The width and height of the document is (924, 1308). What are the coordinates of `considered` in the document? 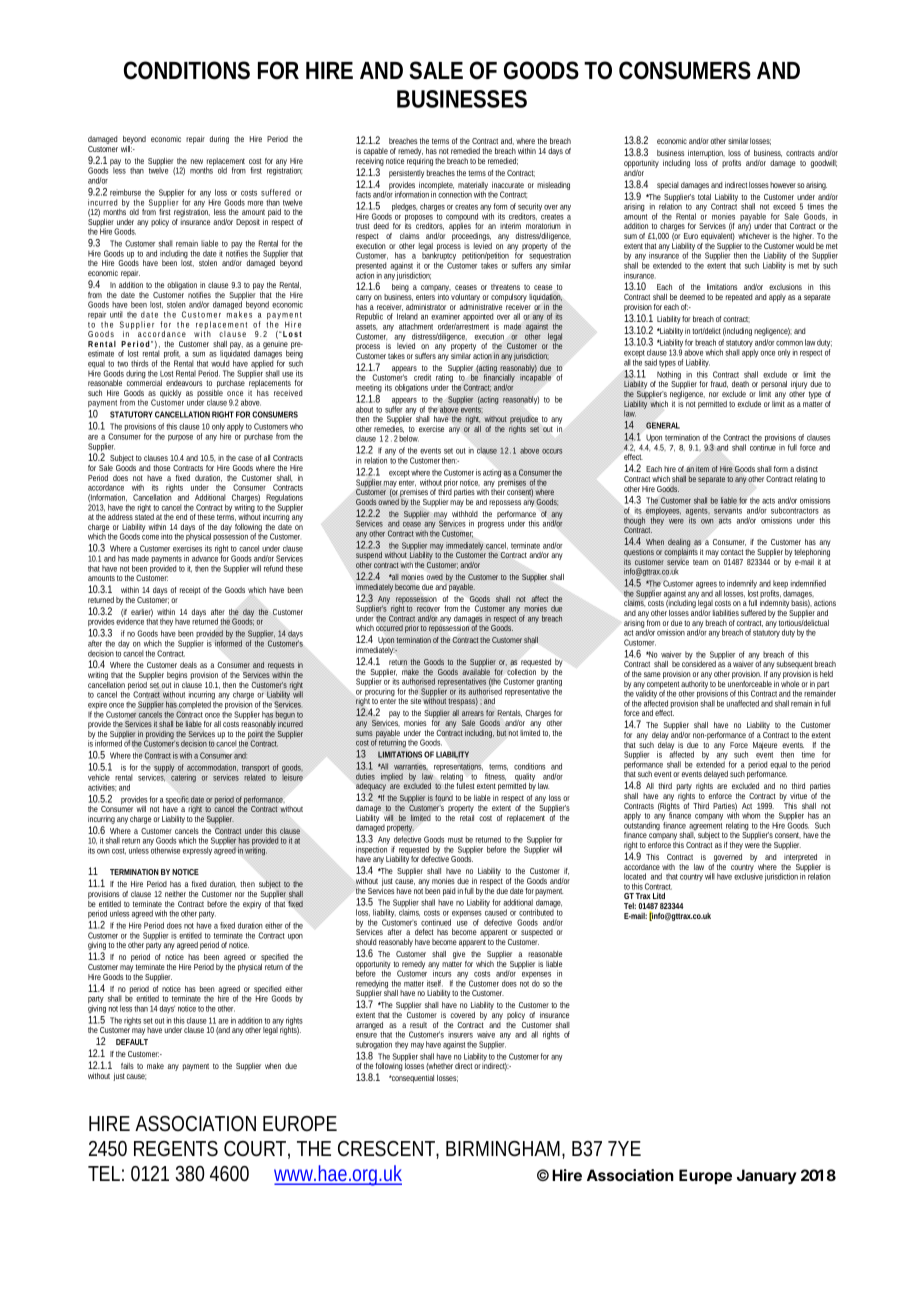 It's located at (699, 663).
